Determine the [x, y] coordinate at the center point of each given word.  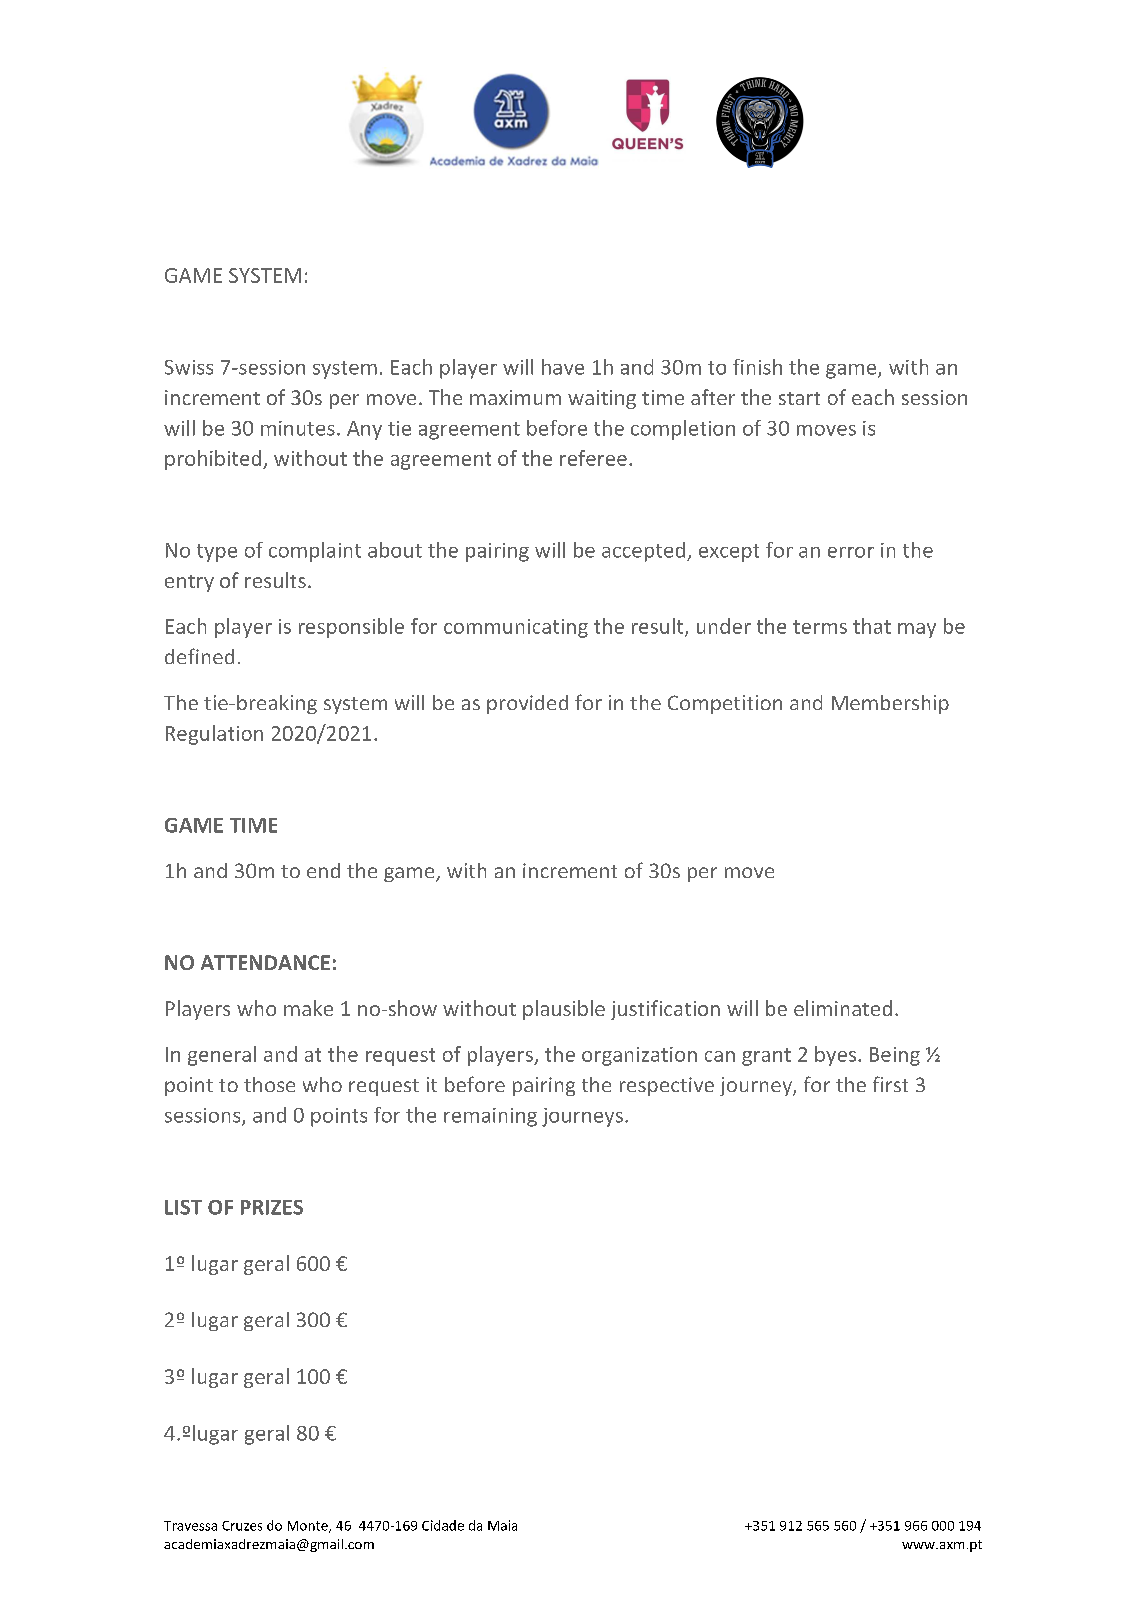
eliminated [843, 1008]
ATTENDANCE [265, 962]
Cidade [443, 1525]
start [799, 398]
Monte [309, 1527]
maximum [515, 397]
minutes [298, 428]
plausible [564, 1010]
